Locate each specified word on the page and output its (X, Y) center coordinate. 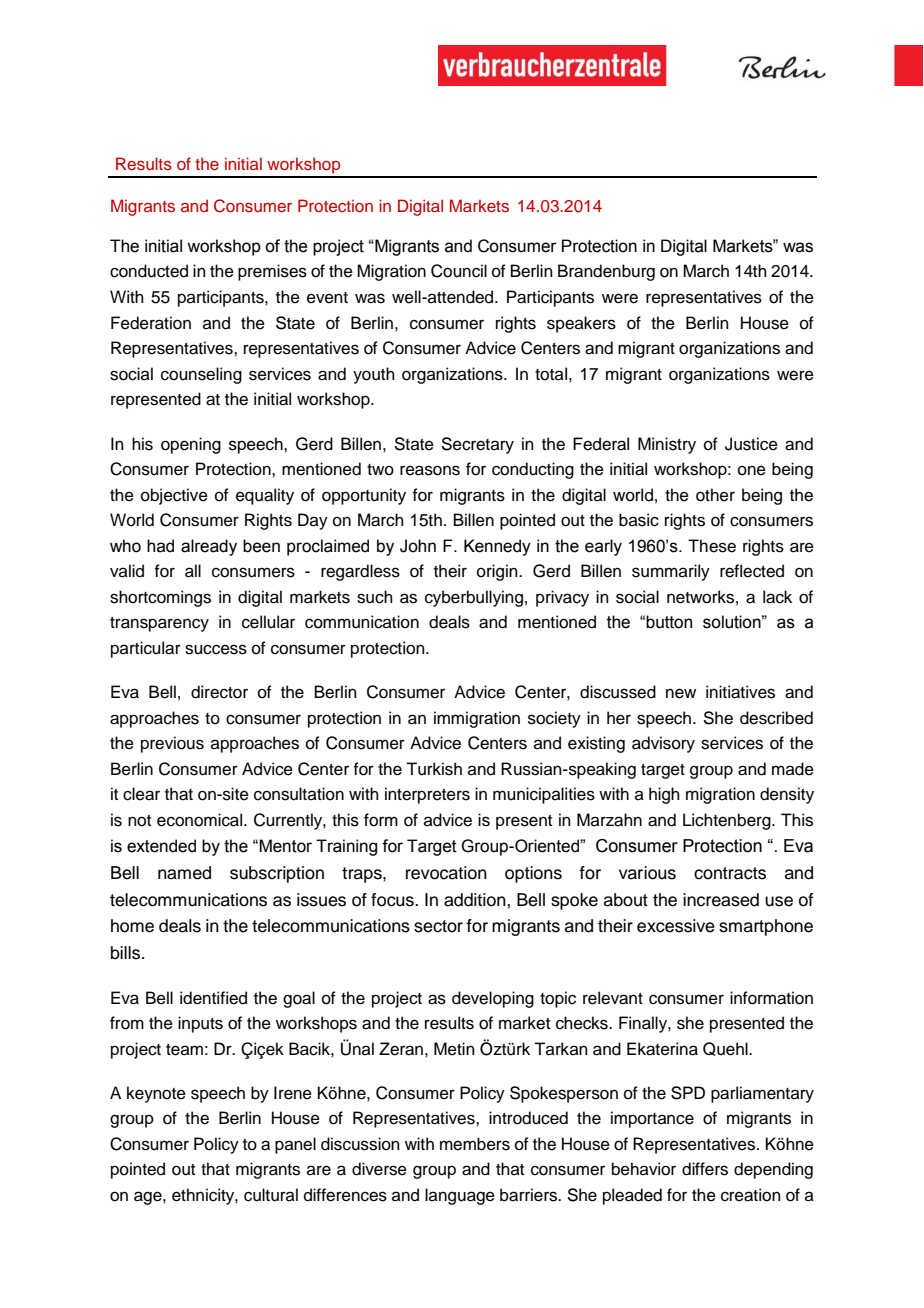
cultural (271, 1195)
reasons (430, 470)
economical (201, 820)
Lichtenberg (728, 821)
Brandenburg (606, 272)
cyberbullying (474, 598)
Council (459, 271)
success (216, 649)
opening (191, 445)
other (715, 495)
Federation (151, 323)
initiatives (740, 692)
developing (493, 999)
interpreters (427, 795)
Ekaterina (662, 1049)
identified (213, 998)
